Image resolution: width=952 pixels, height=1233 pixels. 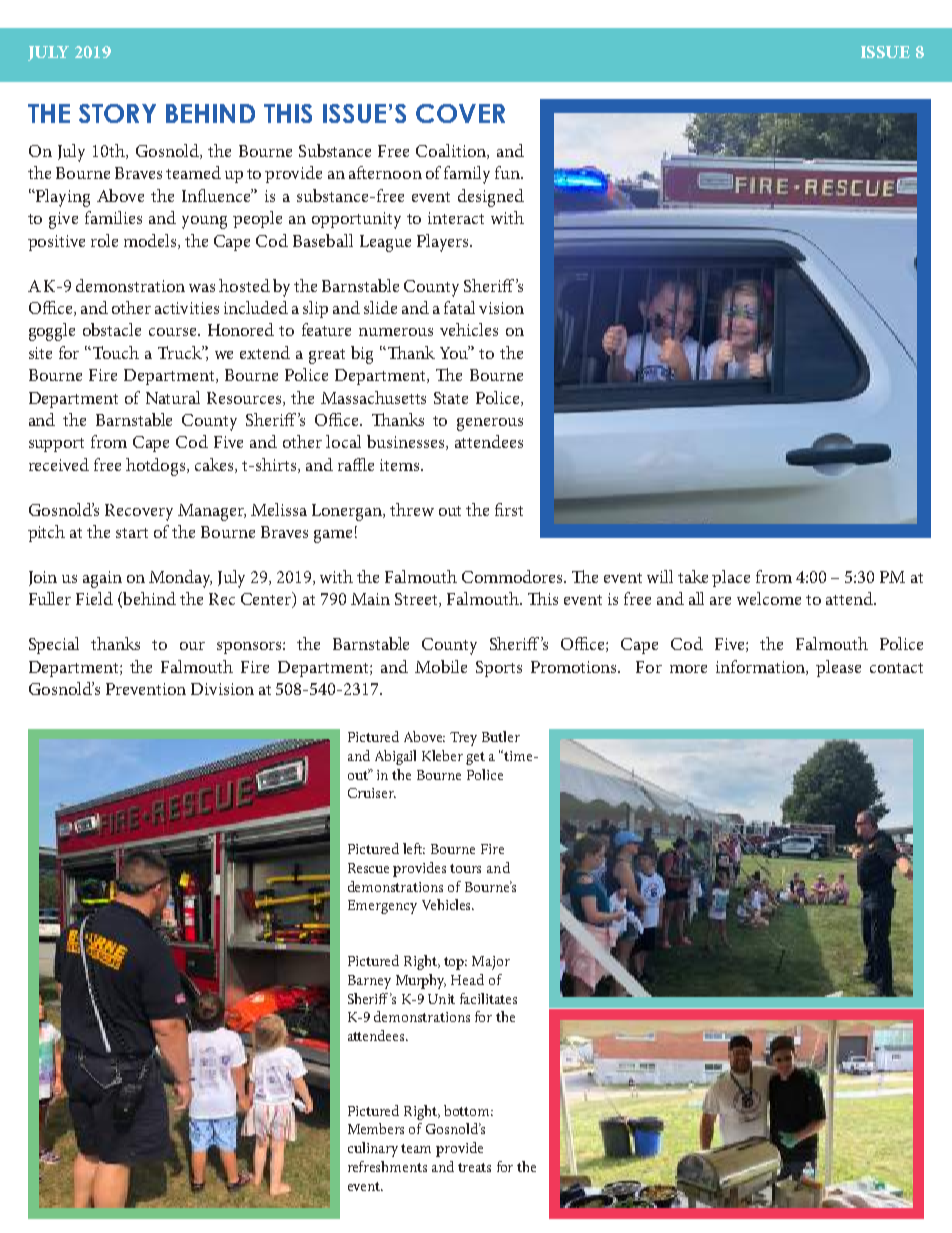 What do you see at coordinates (94, 598) in the document?
I see `Field` at bounding box center [94, 598].
